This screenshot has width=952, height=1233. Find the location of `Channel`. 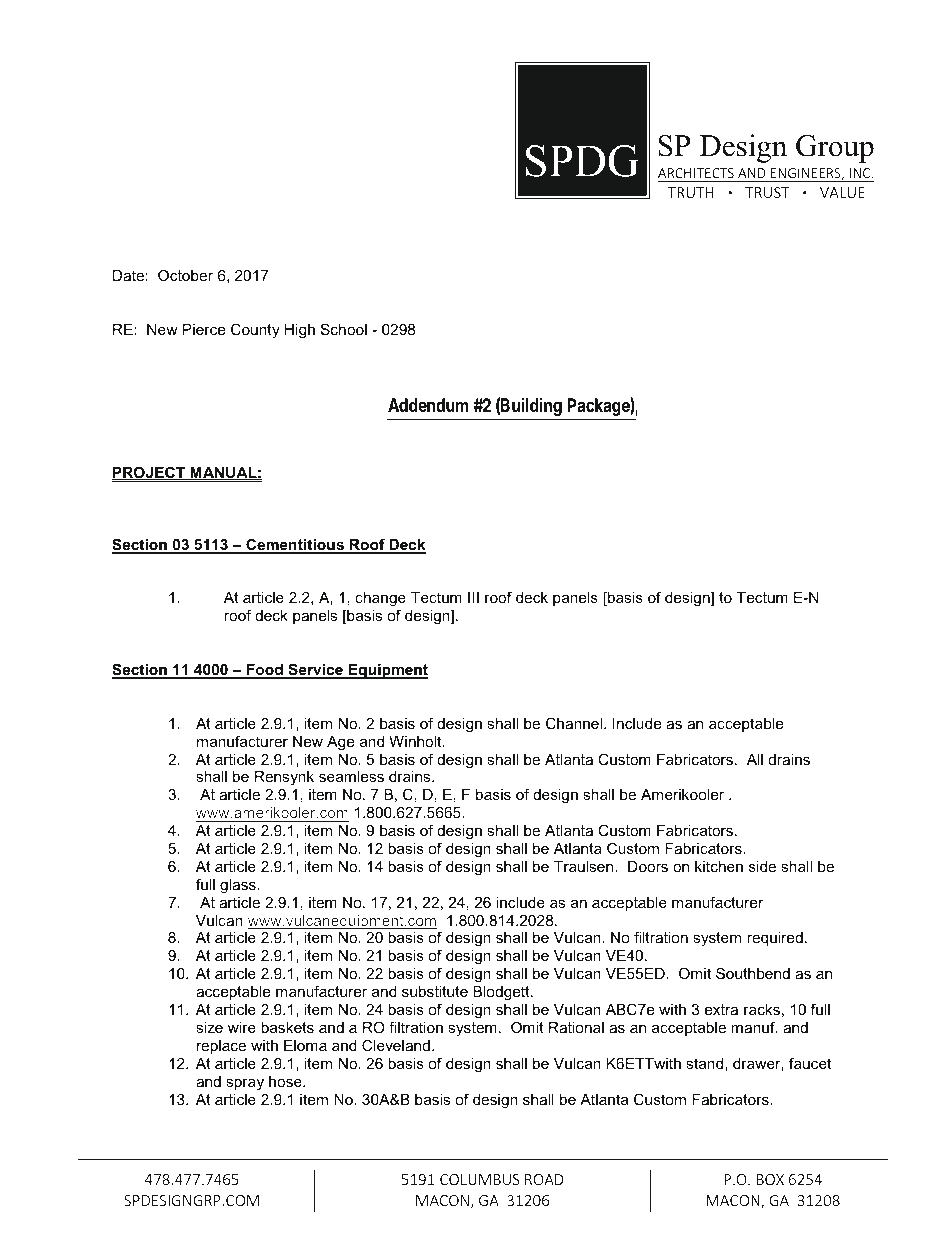

Channel is located at coordinates (575, 723).
